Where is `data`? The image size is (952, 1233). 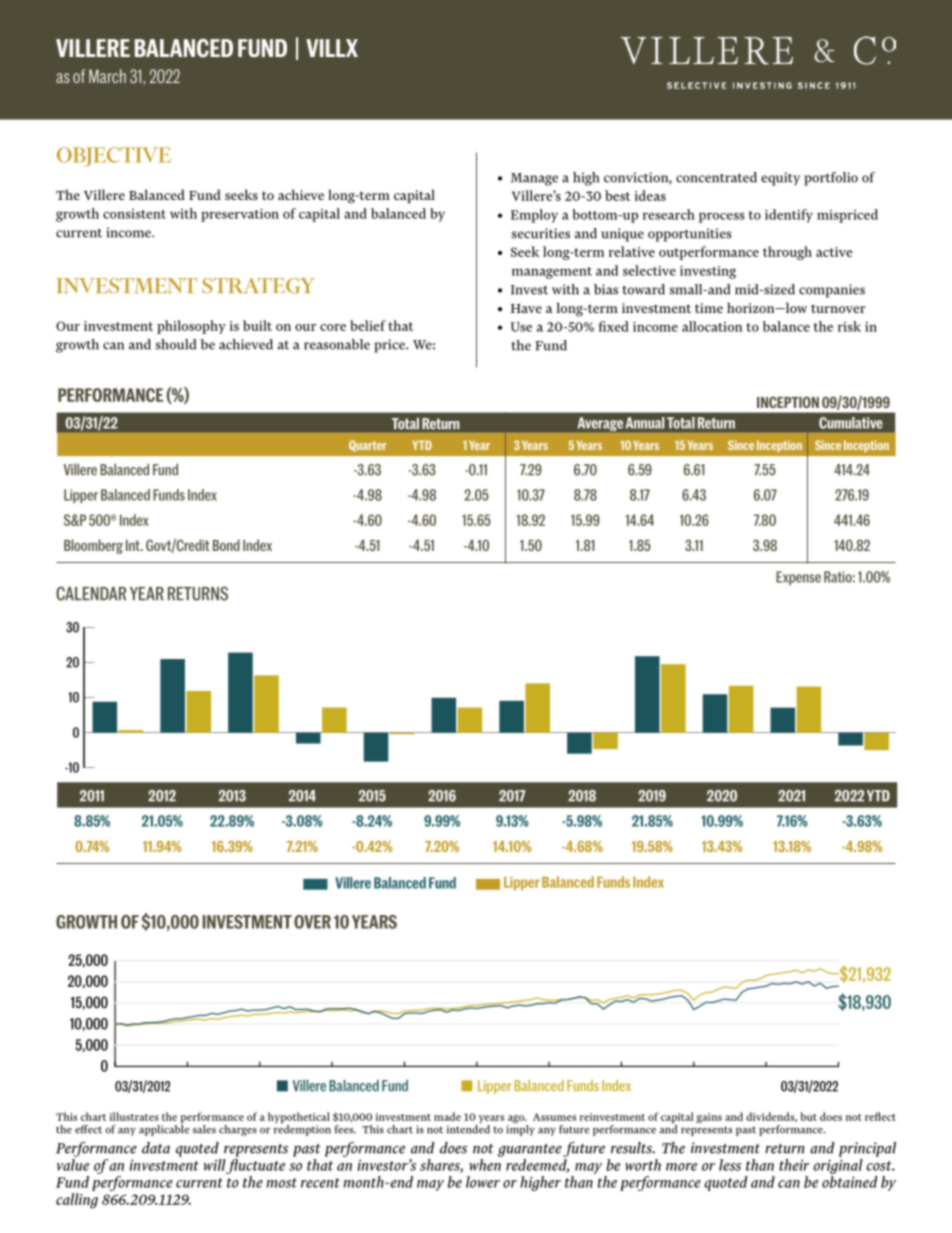 data is located at coordinates (156, 1148).
